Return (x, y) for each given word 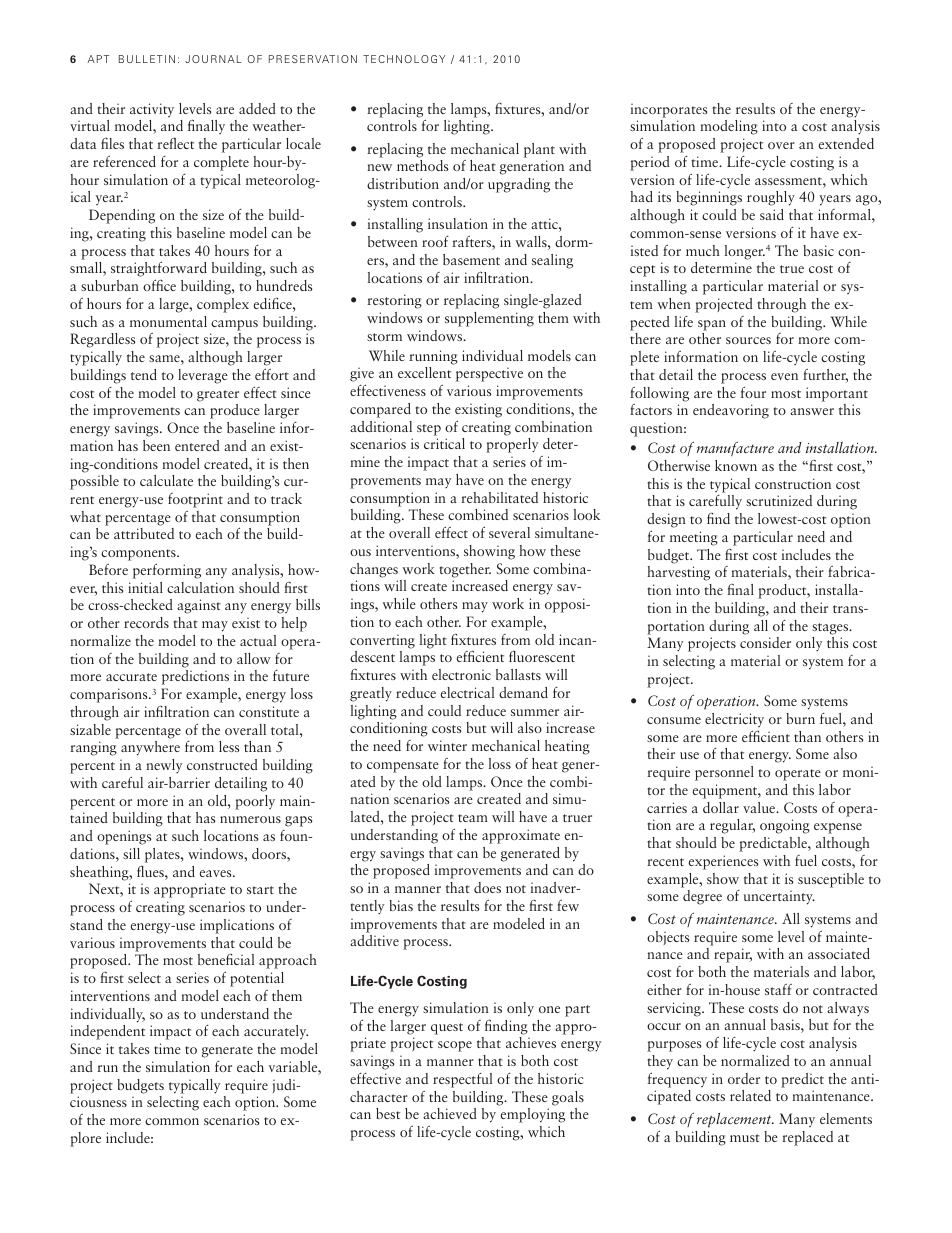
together (465, 570)
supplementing (489, 319)
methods (422, 165)
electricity (734, 720)
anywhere (150, 748)
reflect (175, 143)
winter (447, 745)
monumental (168, 321)
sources (748, 340)
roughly (771, 198)
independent (107, 1032)
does (487, 887)
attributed (144, 533)
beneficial (226, 959)
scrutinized (779, 500)
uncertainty (779, 898)
